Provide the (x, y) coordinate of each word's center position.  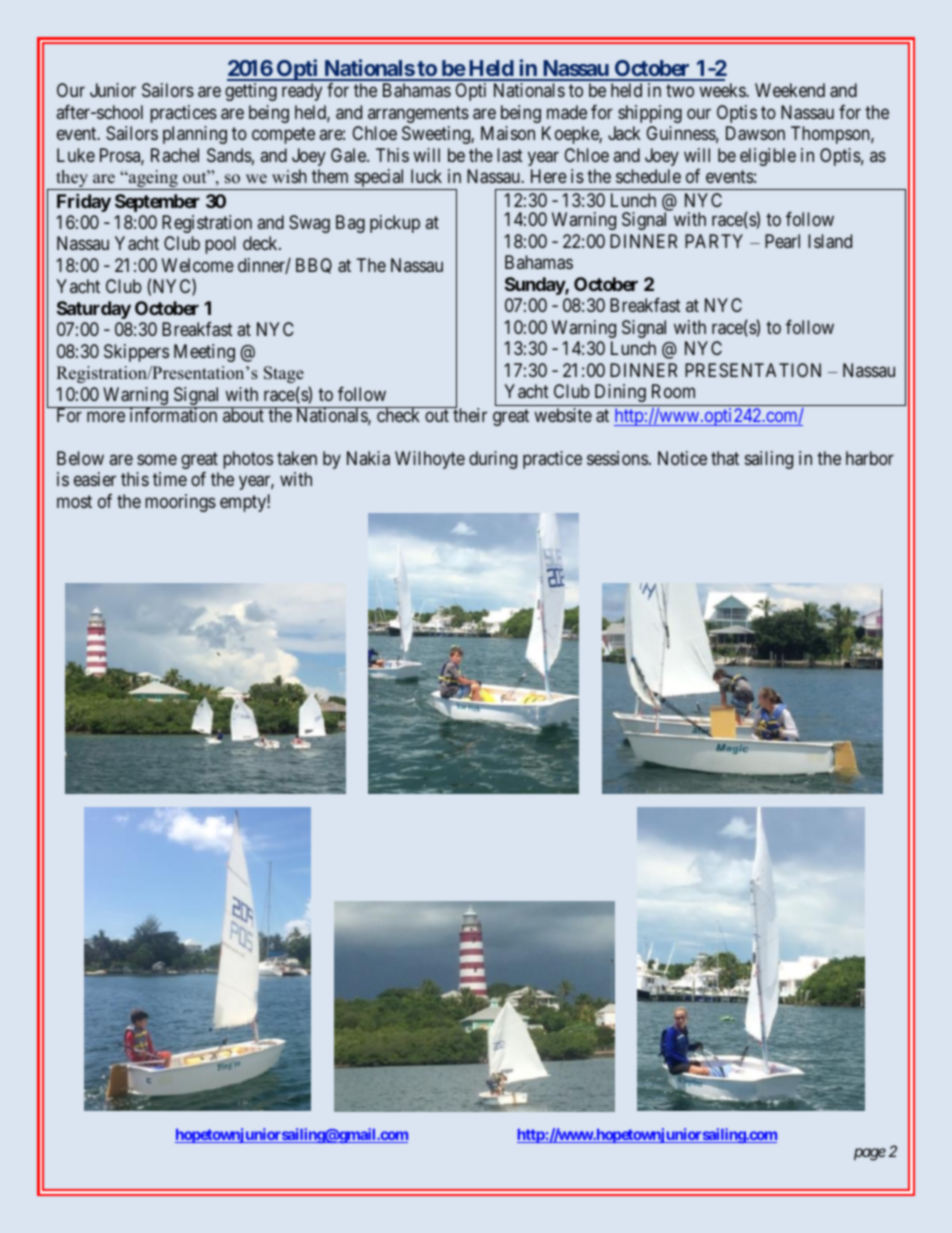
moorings (180, 503)
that (725, 458)
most (74, 501)
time (170, 479)
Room (673, 391)
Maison (508, 133)
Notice (682, 458)
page (870, 1154)
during (493, 460)
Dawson (755, 133)
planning (195, 135)
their (469, 414)
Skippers (136, 353)
